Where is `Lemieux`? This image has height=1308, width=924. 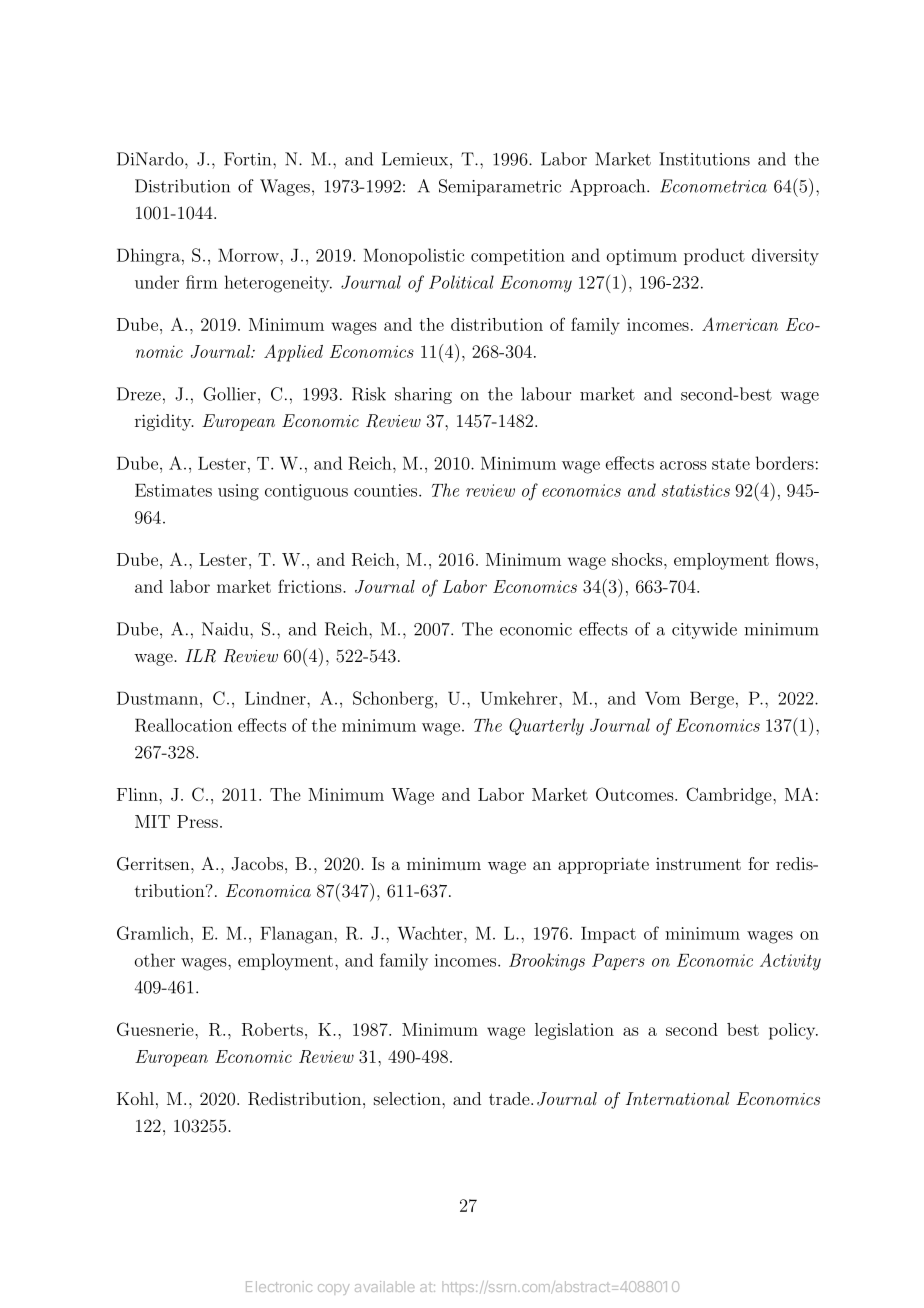
Lemieux is located at coordinates (416, 159).
